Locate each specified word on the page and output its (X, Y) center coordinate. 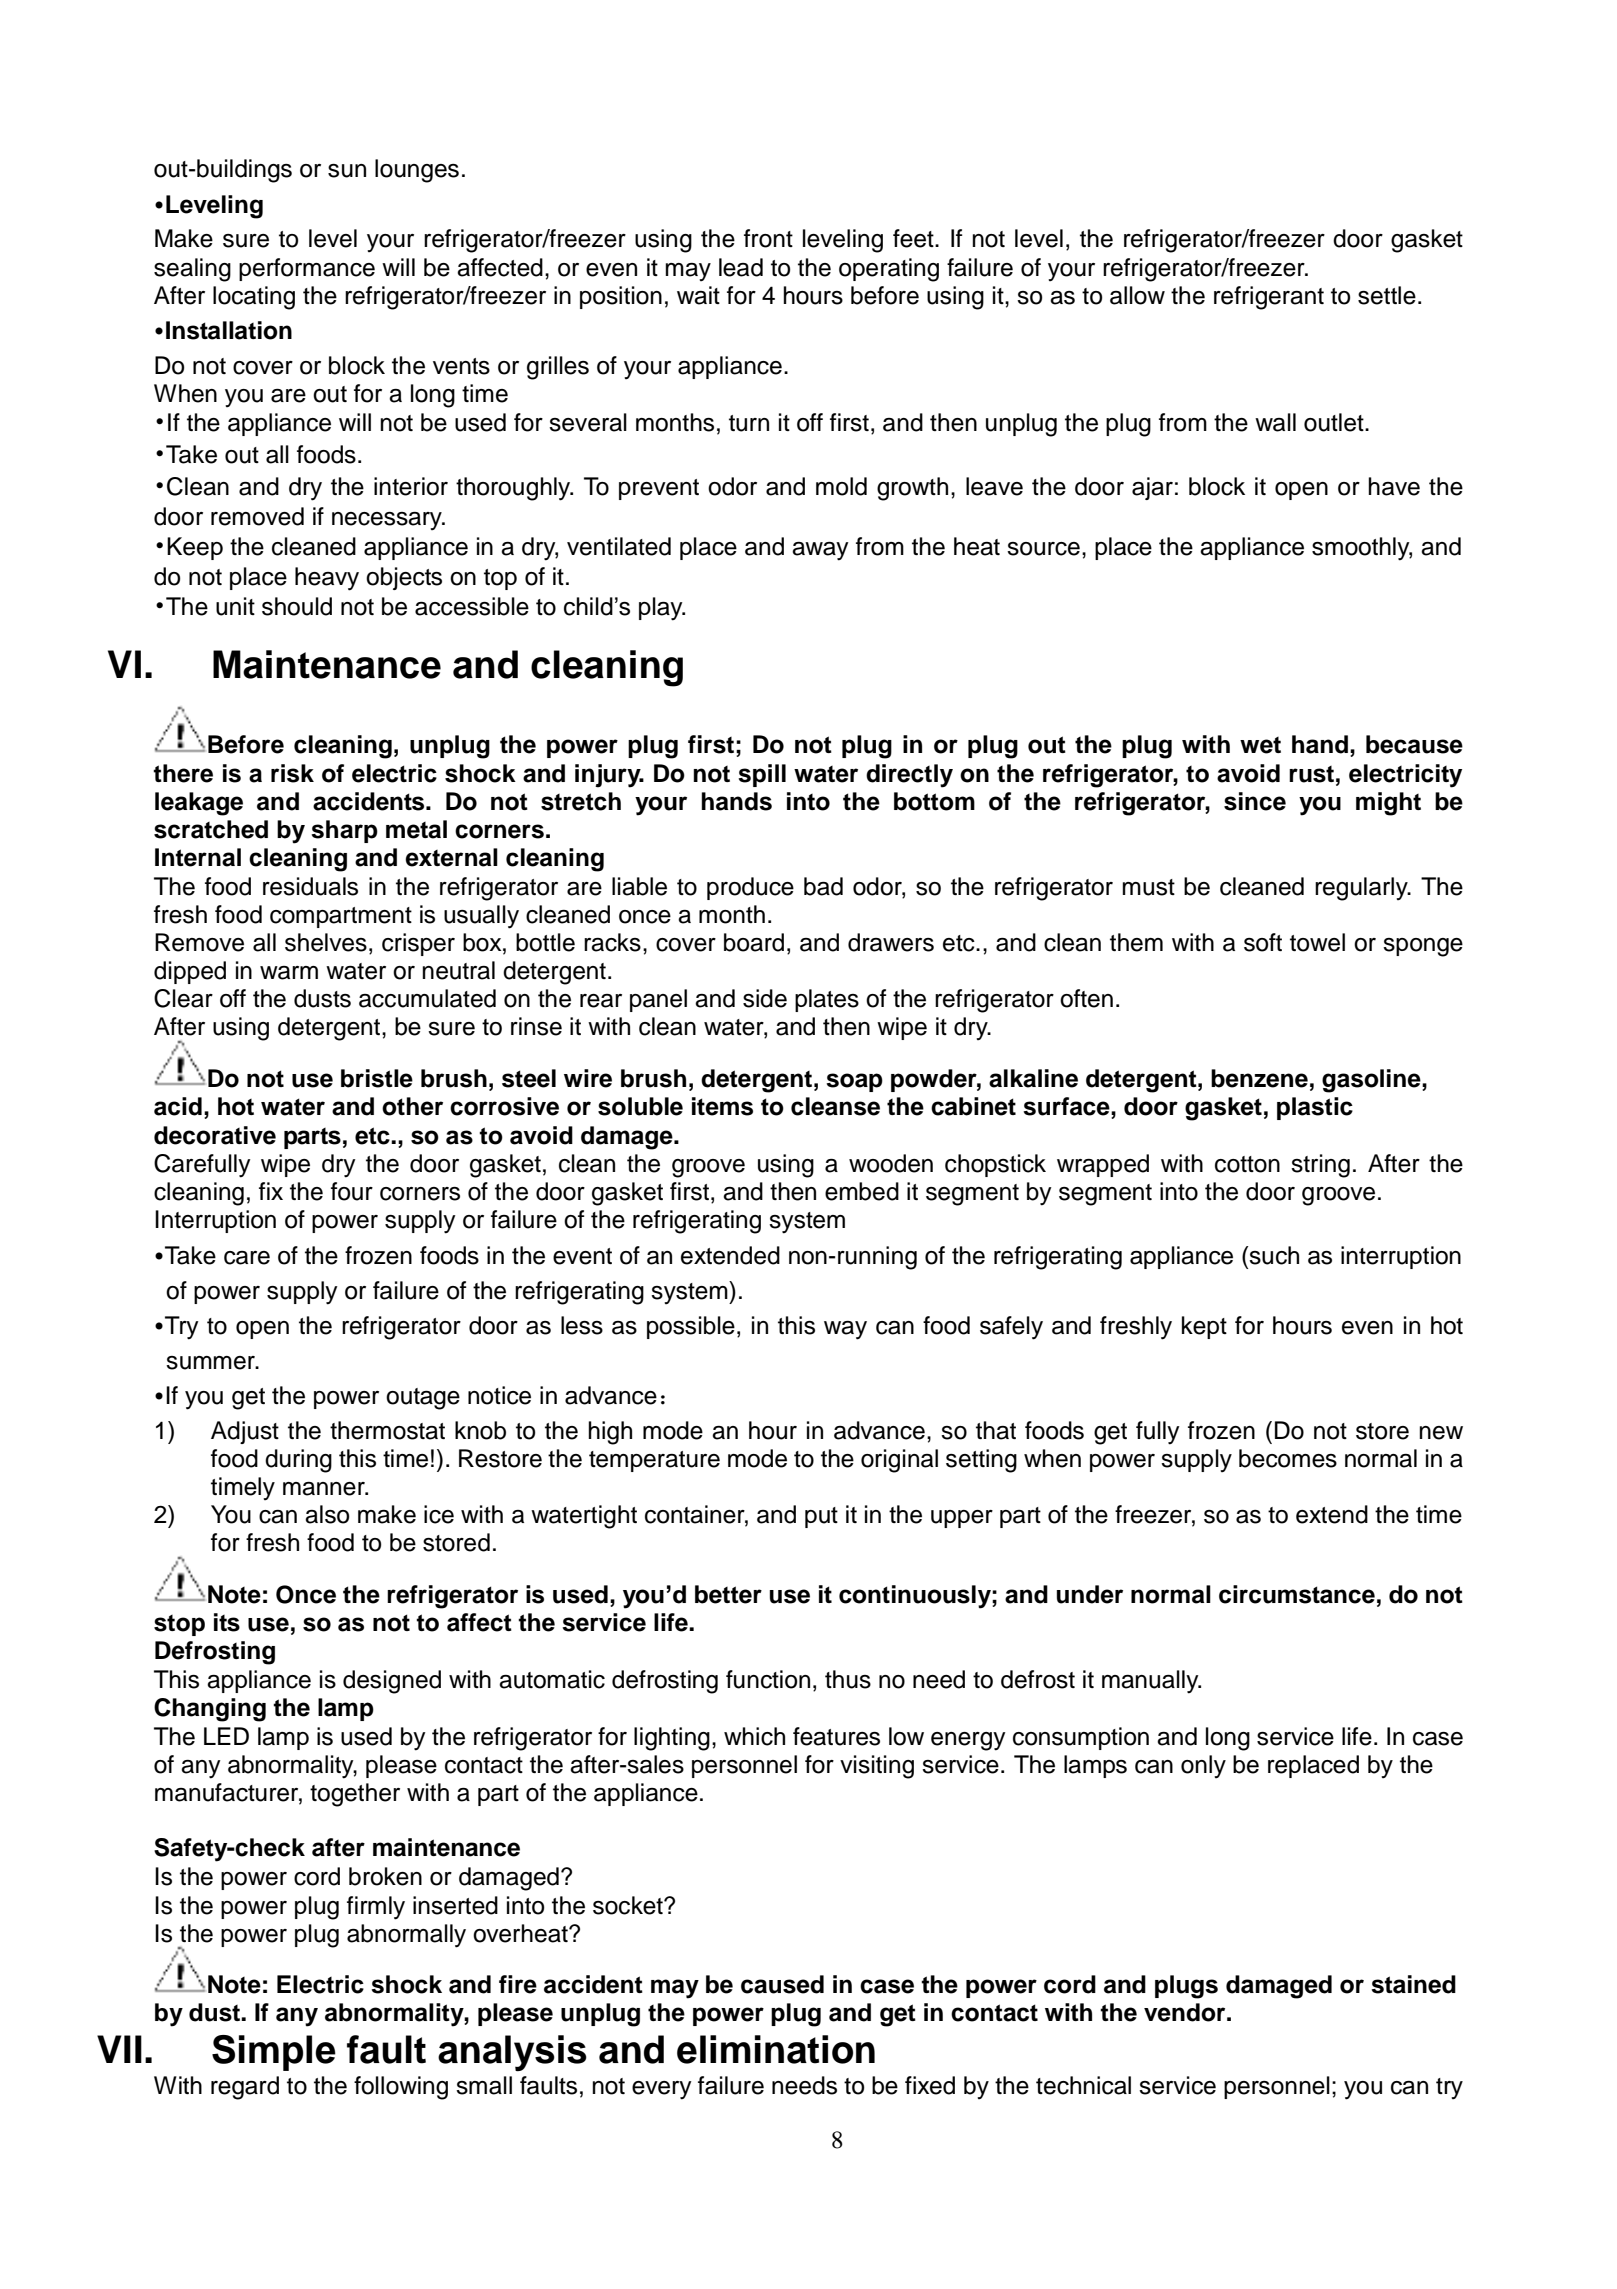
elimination (776, 2049)
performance (307, 269)
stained (1413, 1984)
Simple (274, 2053)
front (768, 238)
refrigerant (1269, 298)
